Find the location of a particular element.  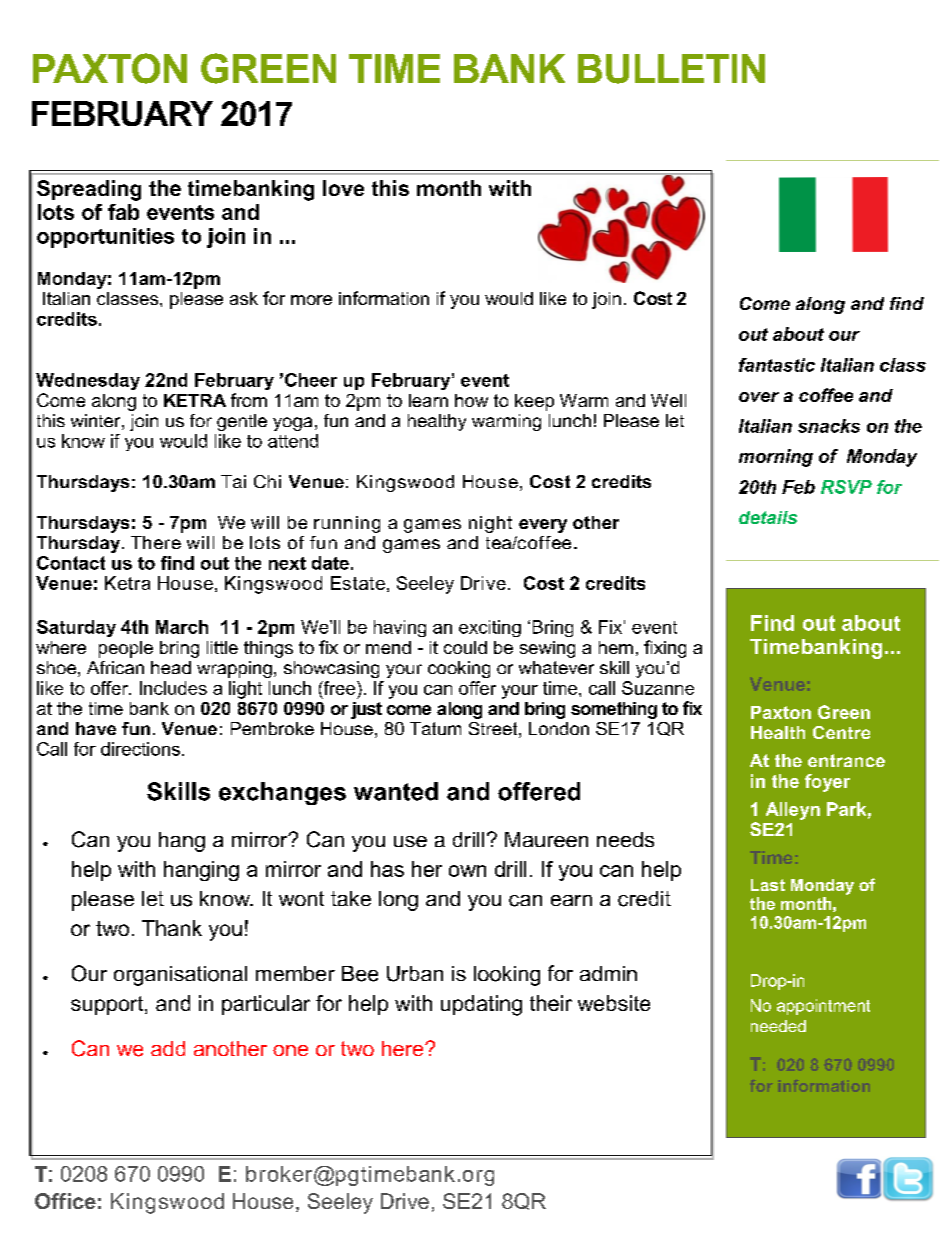

BULLETIN is located at coordinates (671, 69).
